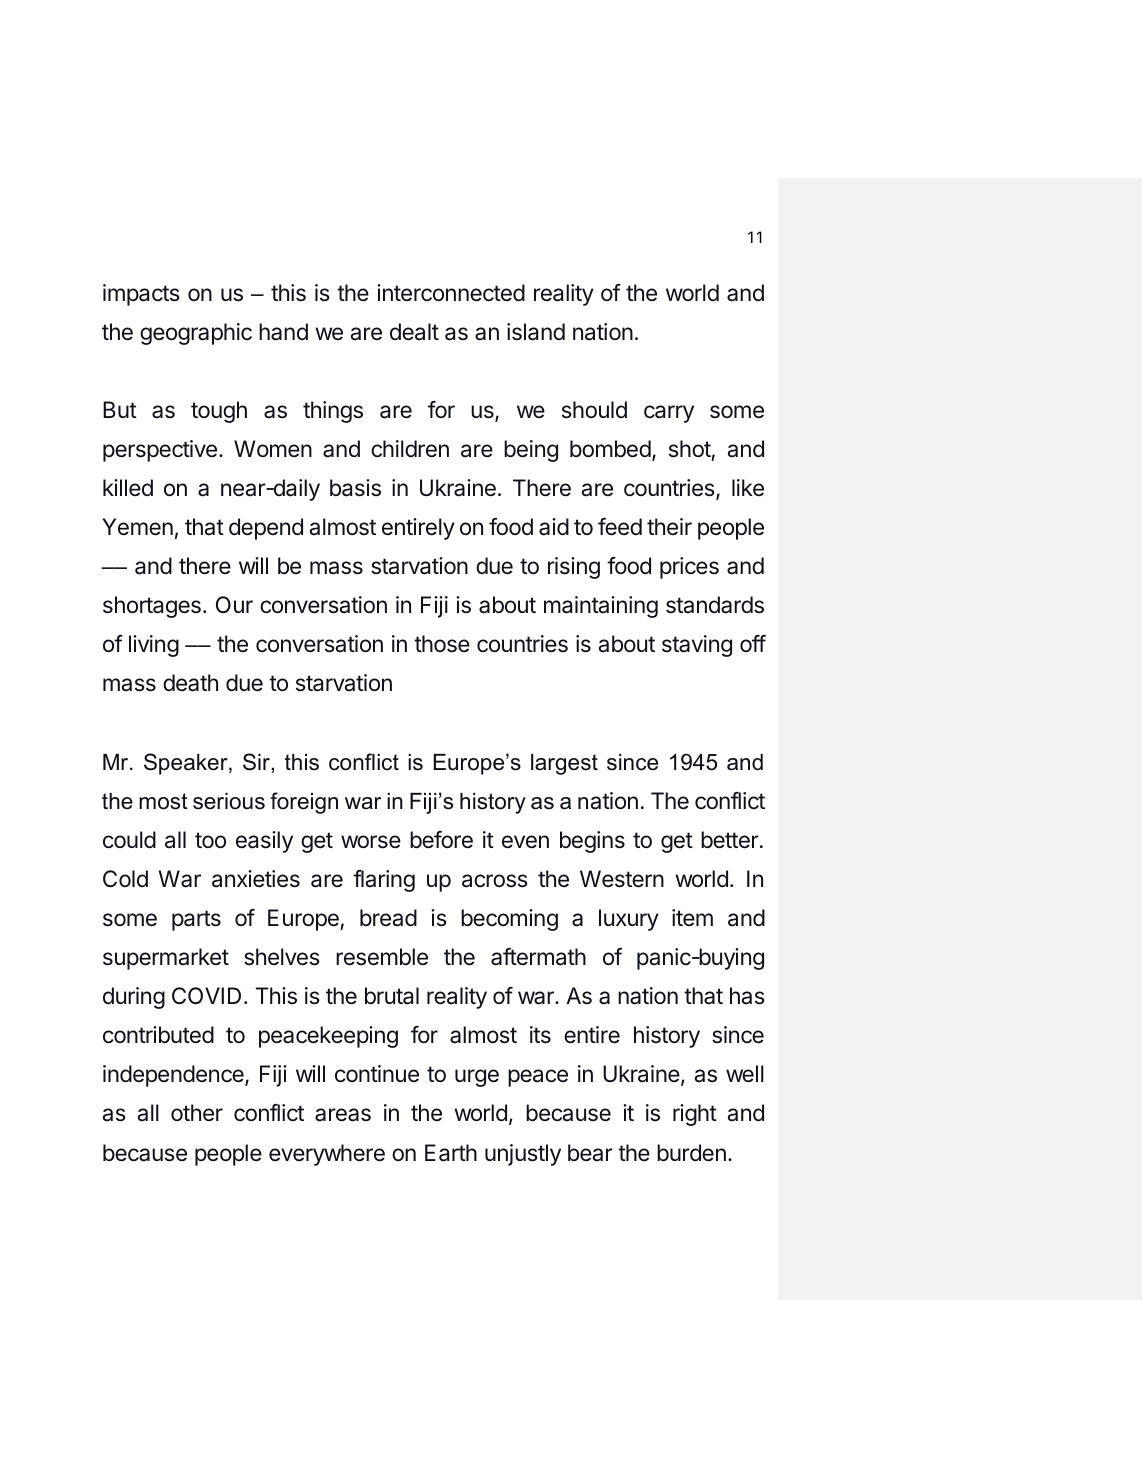  Describe the element at coordinates (442, 644) in the document. I see `those` at that location.
